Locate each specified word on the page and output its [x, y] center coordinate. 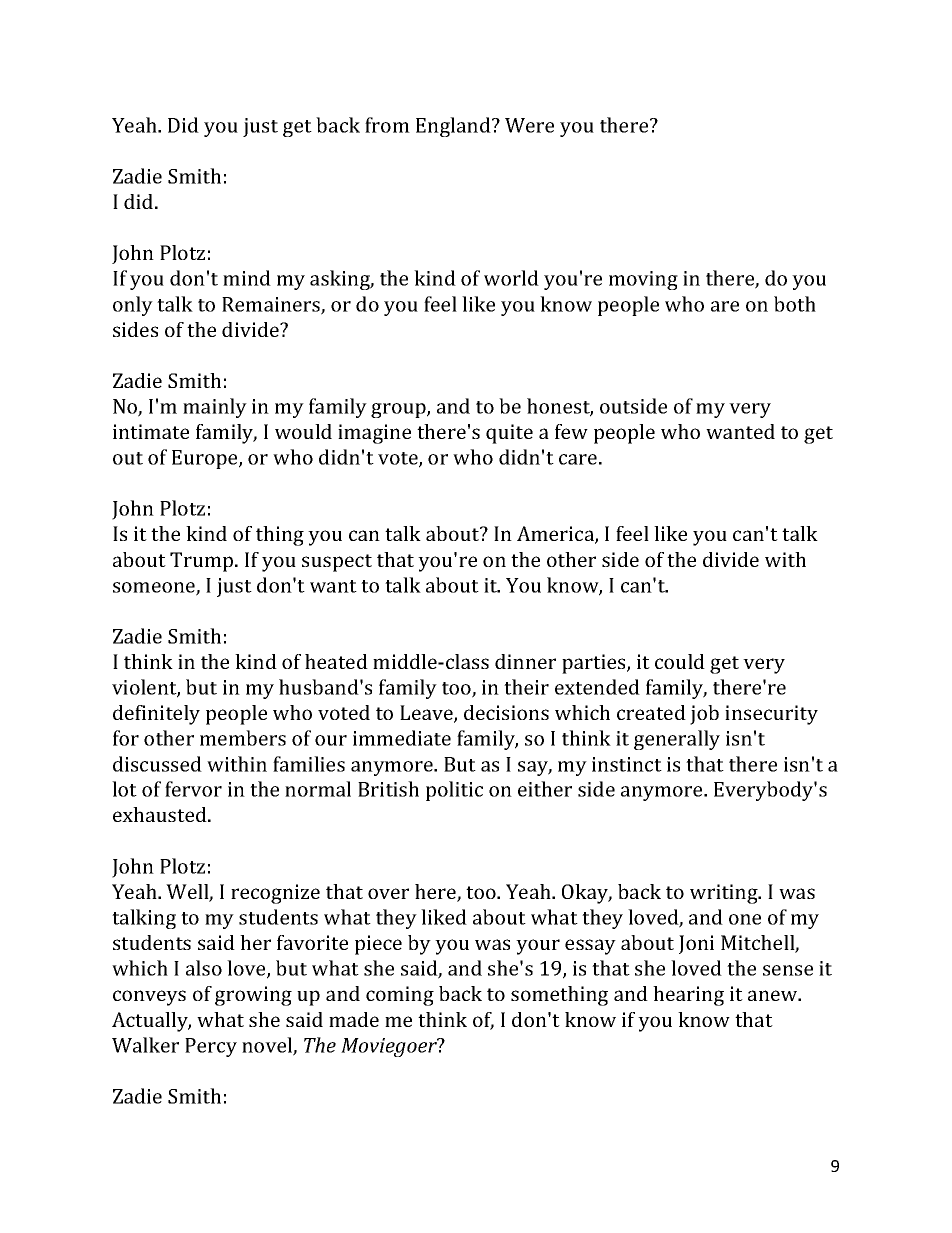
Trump [203, 562]
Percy [211, 1047]
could [680, 661]
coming [400, 996]
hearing [688, 996]
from [387, 125]
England [454, 127]
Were [529, 125]
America [556, 535]
